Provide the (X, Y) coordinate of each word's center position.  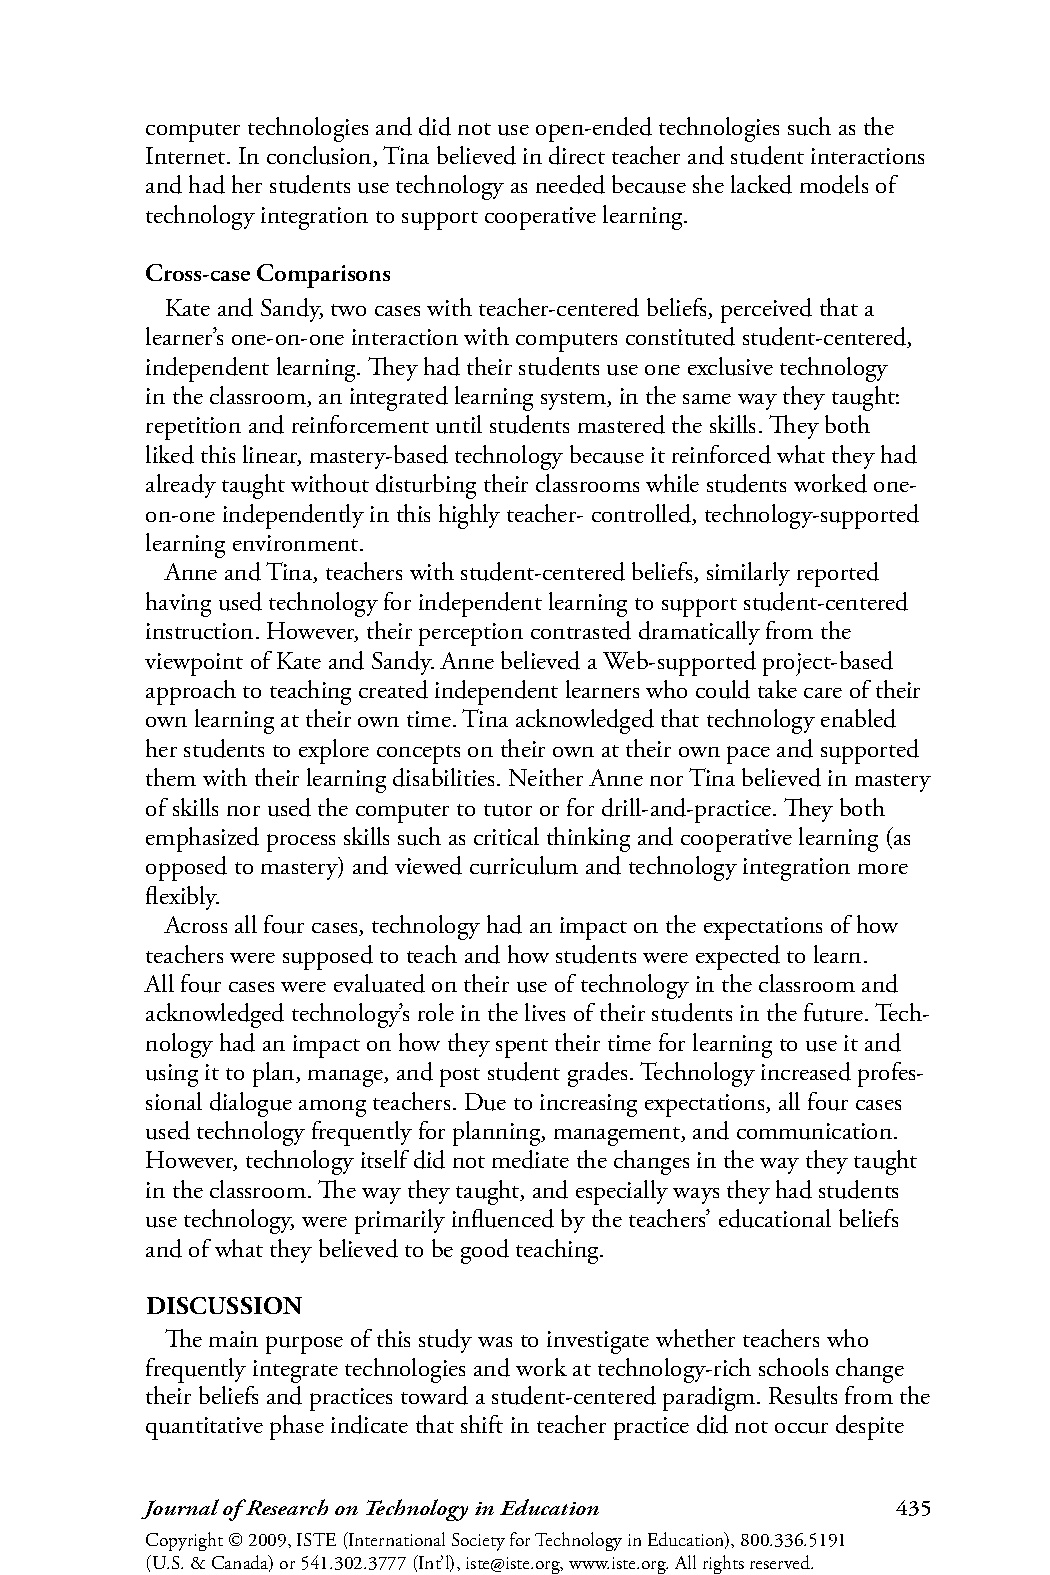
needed (570, 184)
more (883, 869)
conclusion (320, 156)
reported (838, 574)
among (332, 1108)
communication (816, 1131)
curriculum (524, 865)
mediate (530, 1159)
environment (297, 543)
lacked (761, 184)
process (301, 843)
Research (286, 1507)
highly (469, 516)
